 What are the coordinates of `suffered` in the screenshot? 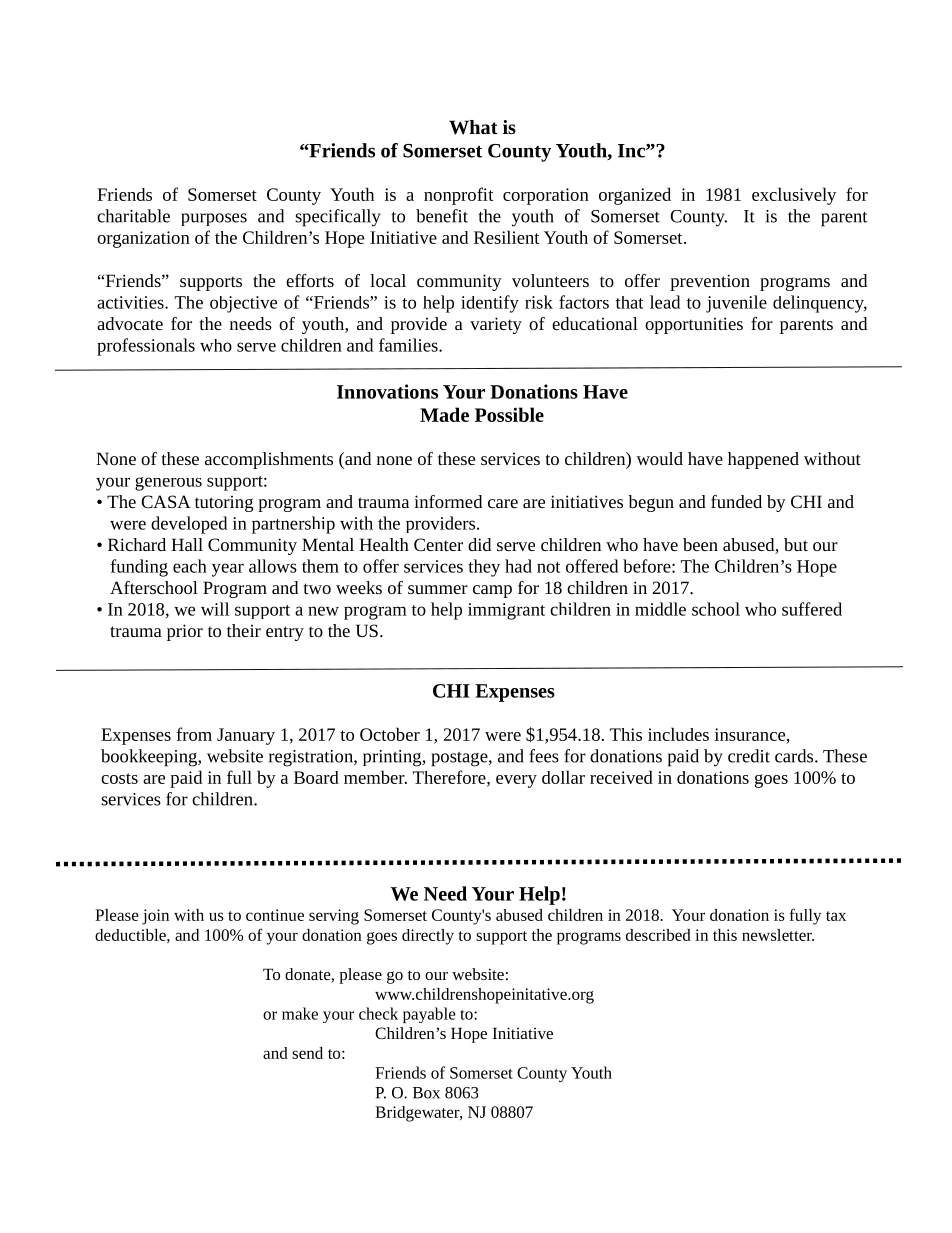 It's located at (812, 609).
